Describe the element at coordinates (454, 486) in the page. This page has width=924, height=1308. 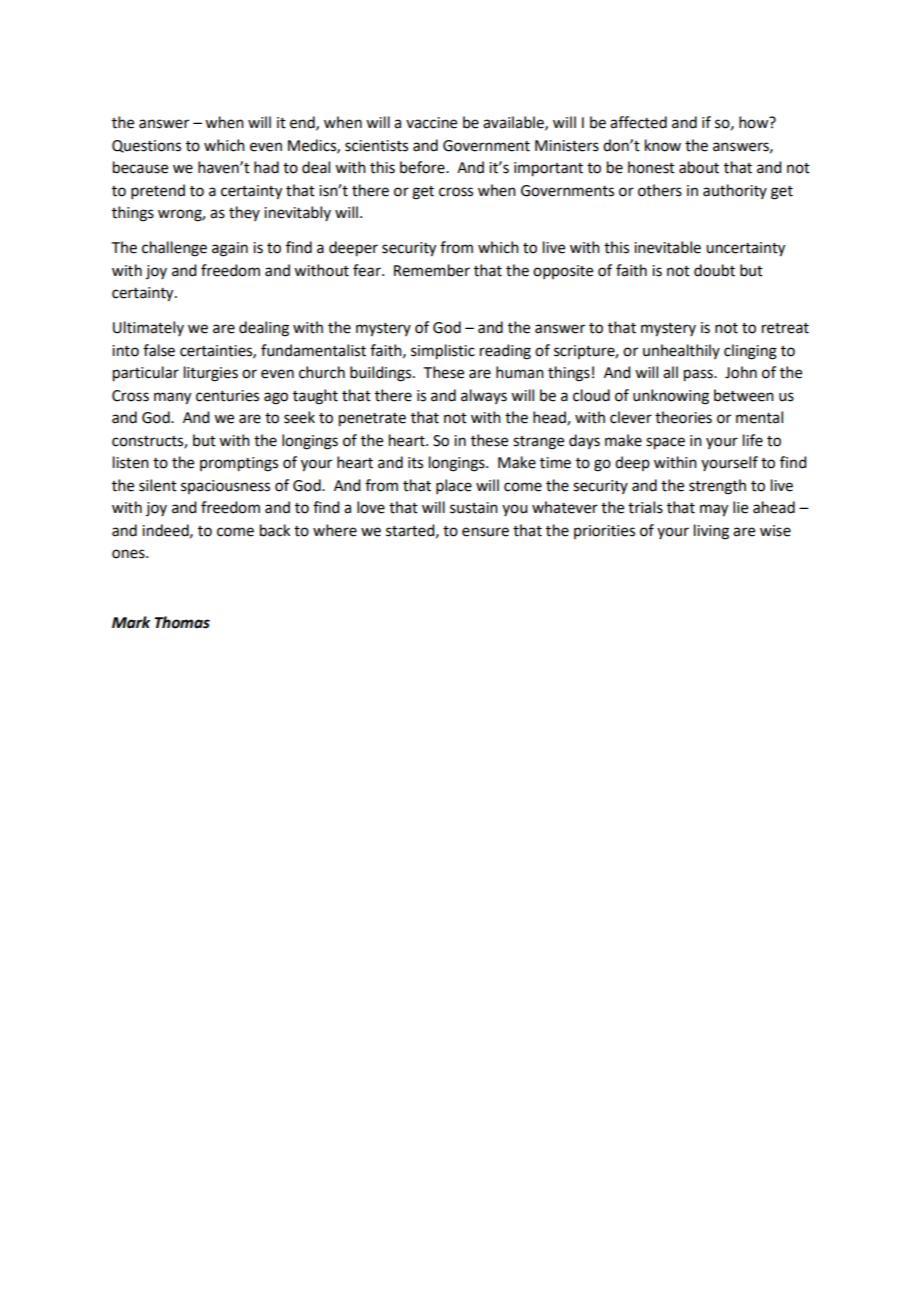
I see `place` at that location.
